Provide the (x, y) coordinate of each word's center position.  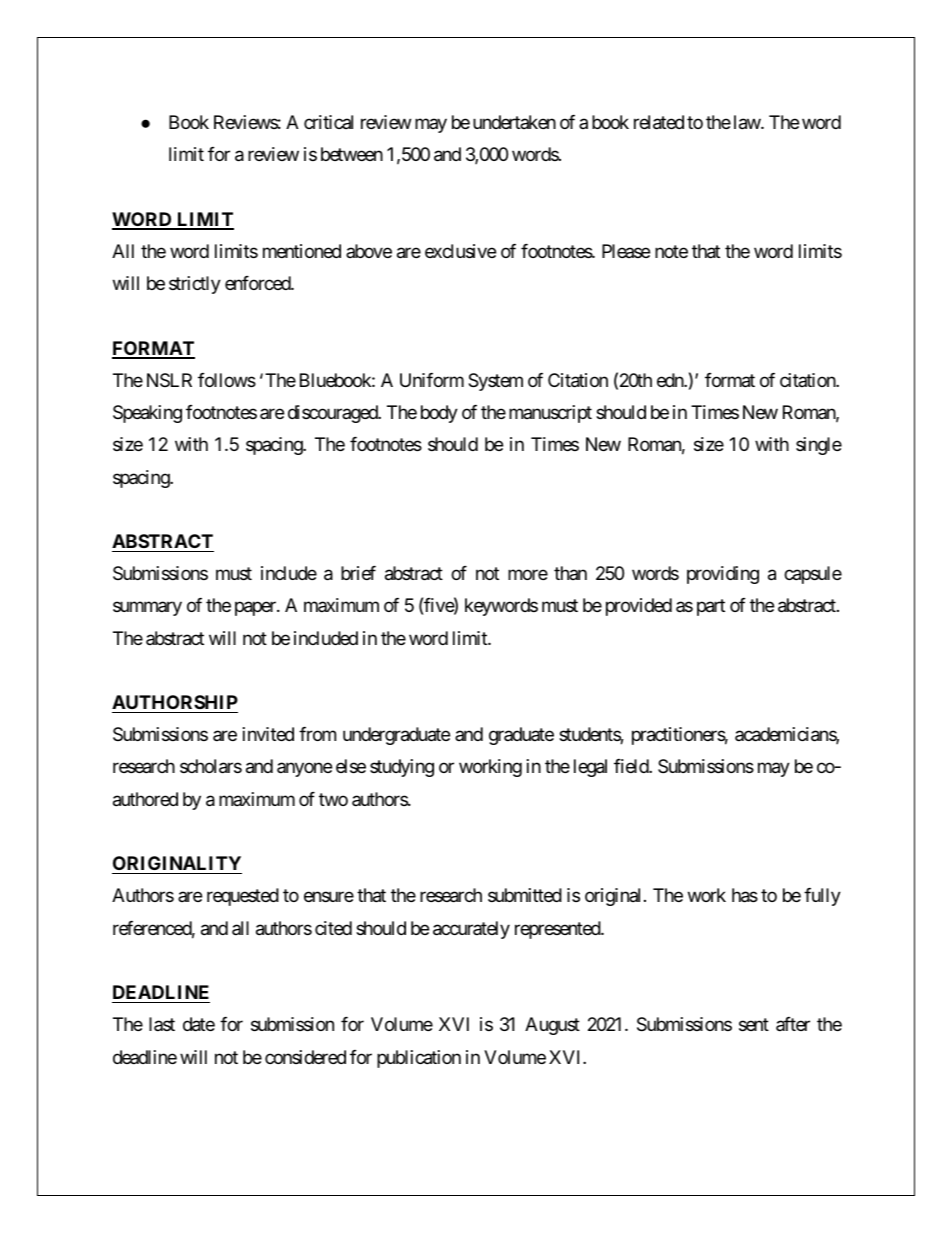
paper (256, 609)
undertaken (514, 122)
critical (328, 122)
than (570, 573)
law (748, 122)
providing (723, 575)
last (162, 1024)
